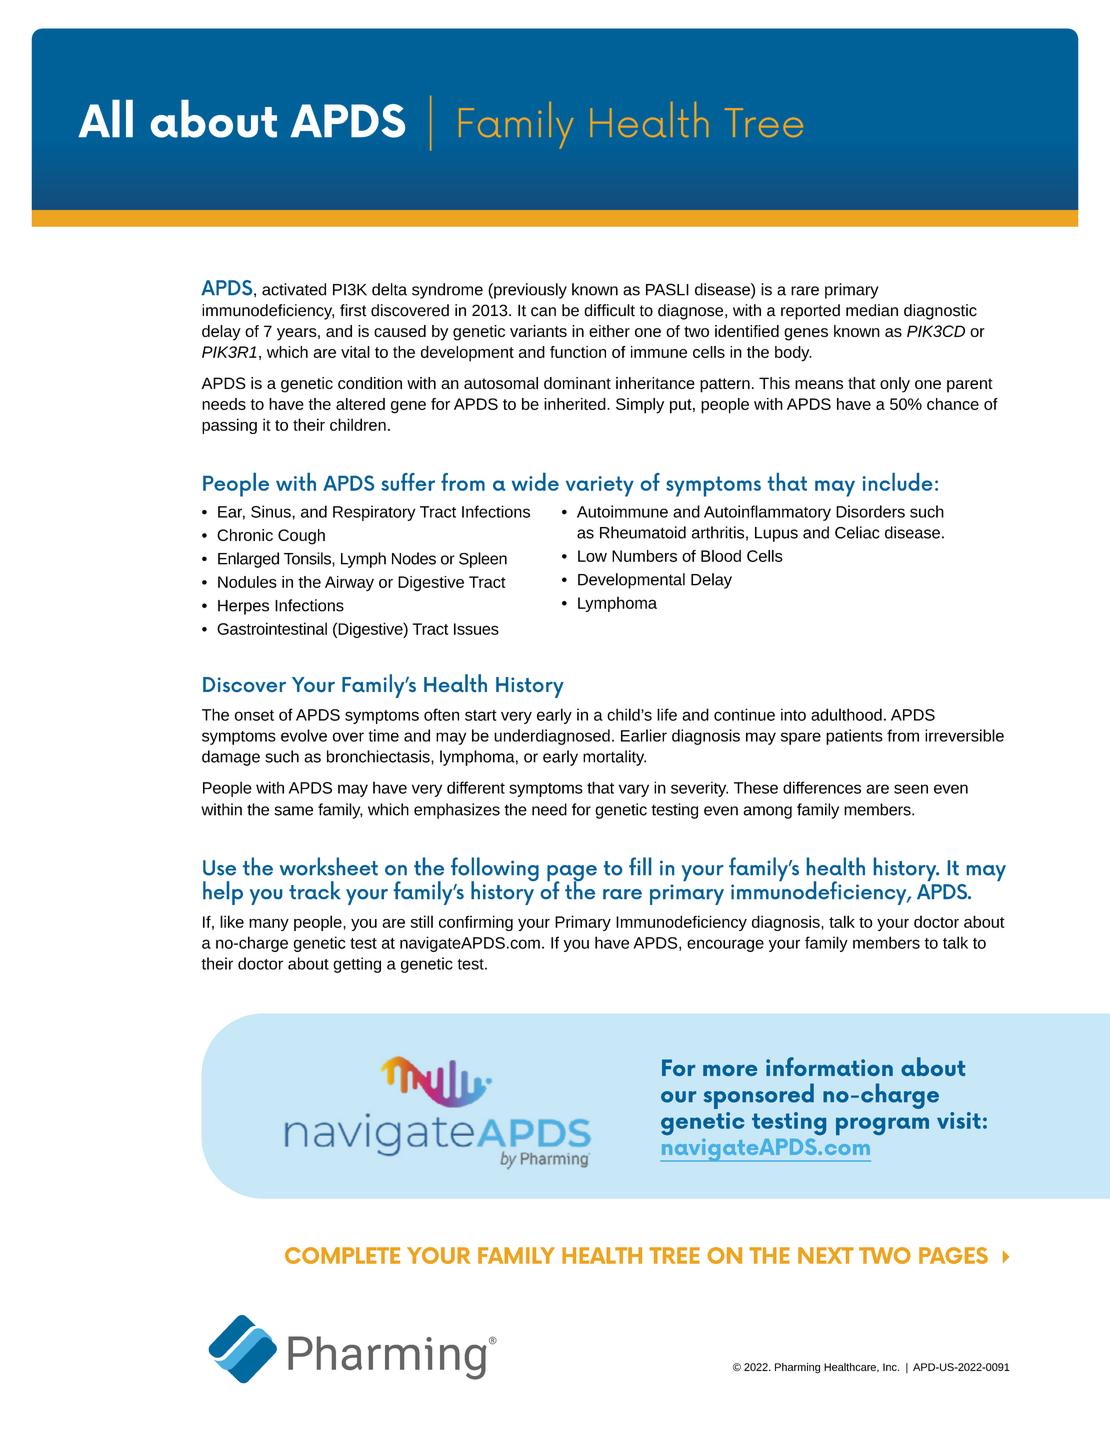 This image has width=1110, height=1437. I want to click on patients, so click(854, 737).
